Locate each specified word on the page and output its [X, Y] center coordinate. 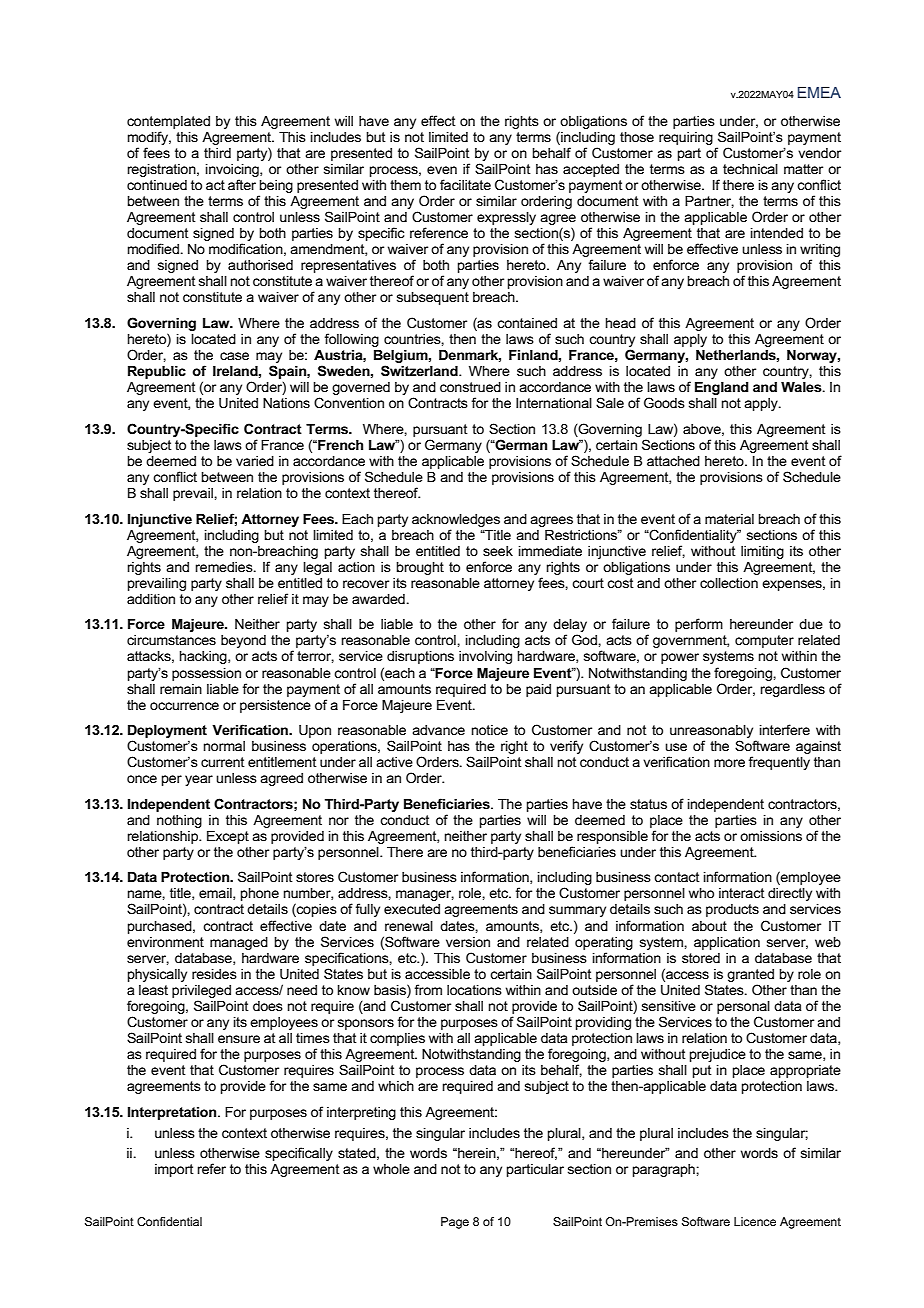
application [727, 943]
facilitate [465, 184]
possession [206, 674]
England [722, 388]
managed [239, 943]
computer [764, 641]
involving [485, 657]
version [468, 942]
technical [750, 169]
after [242, 184]
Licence [755, 1221]
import [174, 1170]
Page [455, 1223]
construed [470, 387]
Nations [286, 403]
